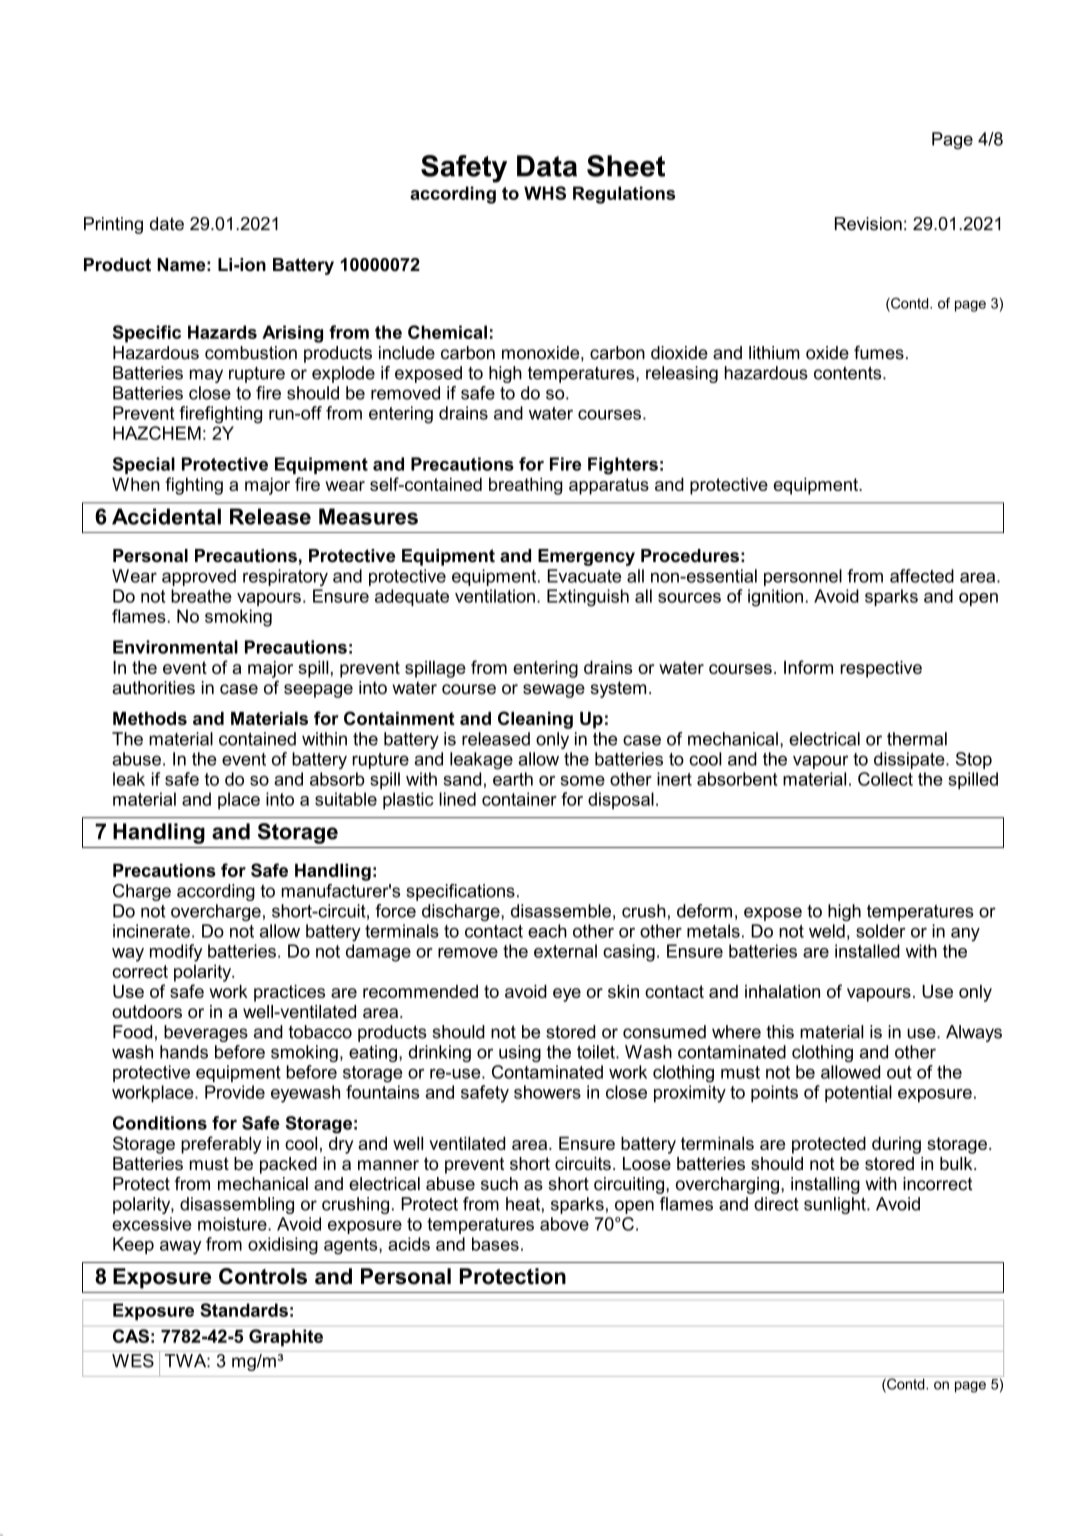 Image resolution: width=1086 pixels, height=1536 pixels. Describe the element at coordinates (150, 718) in the screenshot. I see `Methods` at that location.
